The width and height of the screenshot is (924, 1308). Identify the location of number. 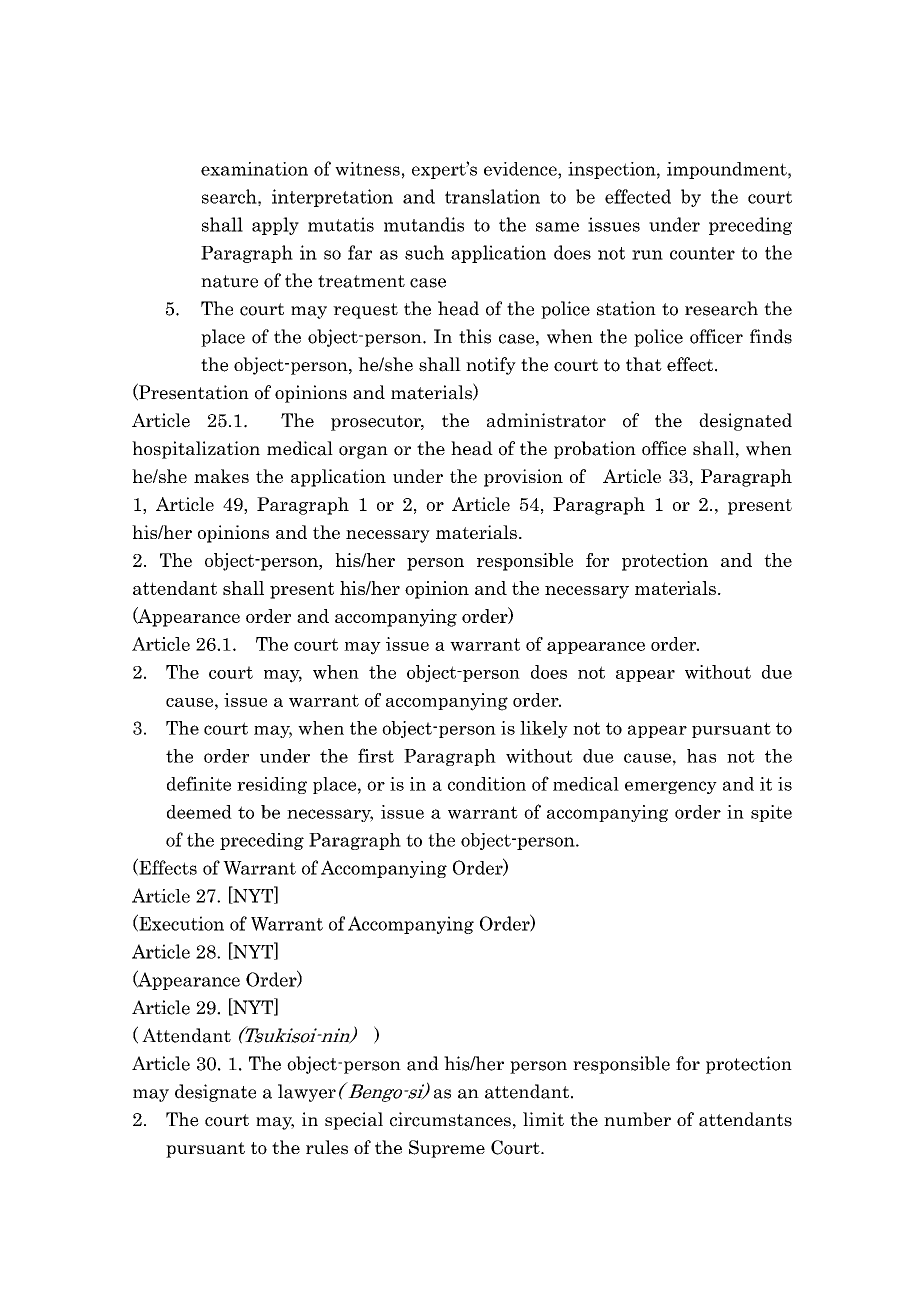
(637, 1119).
